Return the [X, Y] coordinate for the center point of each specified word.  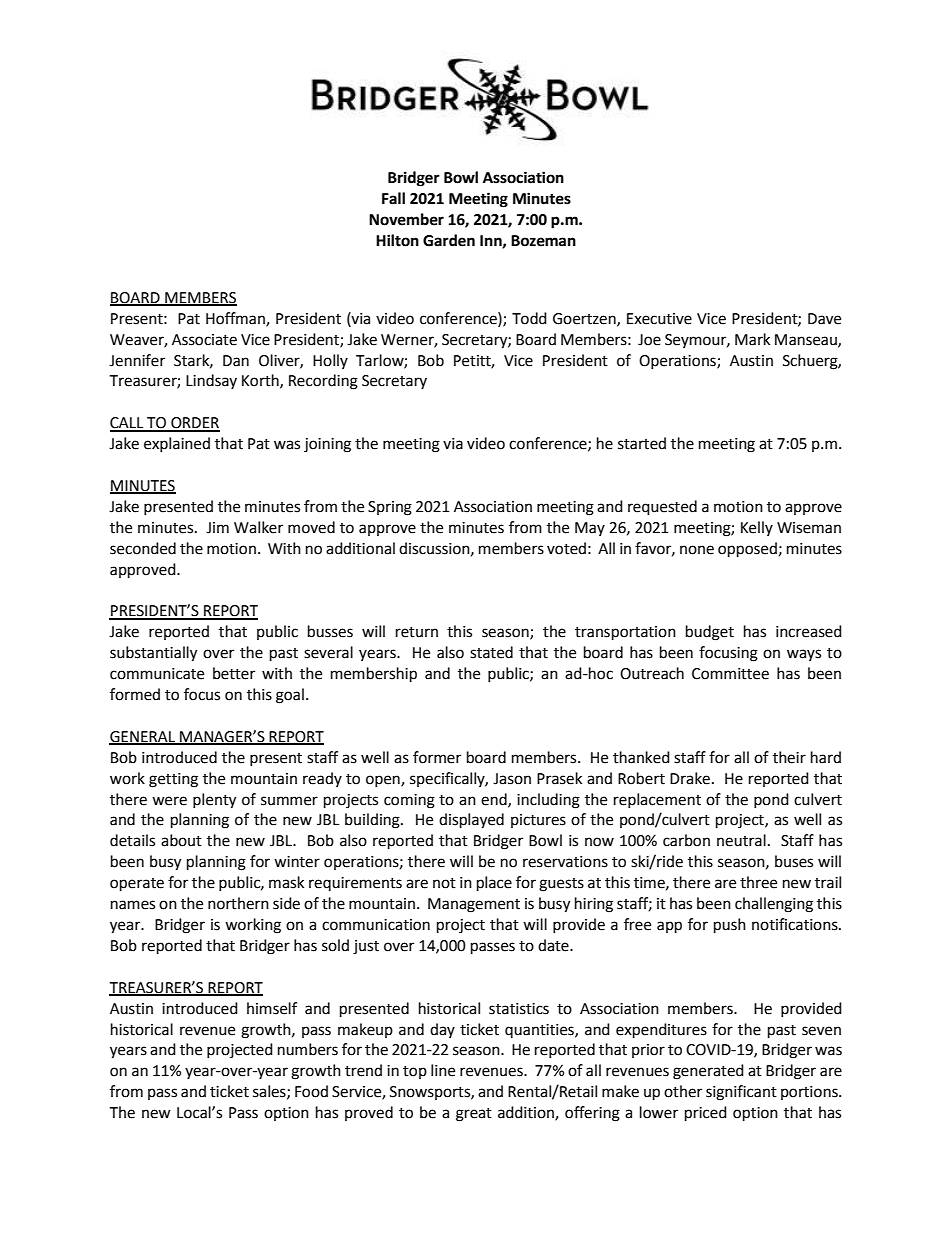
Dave [824, 319]
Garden [449, 240]
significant [741, 1093]
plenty [214, 801]
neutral [741, 840]
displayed [471, 821]
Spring [390, 508]
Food [311, 1091]
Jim [217, 528]
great [474, 1115]
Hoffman [236, 319]
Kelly [757, 528]
